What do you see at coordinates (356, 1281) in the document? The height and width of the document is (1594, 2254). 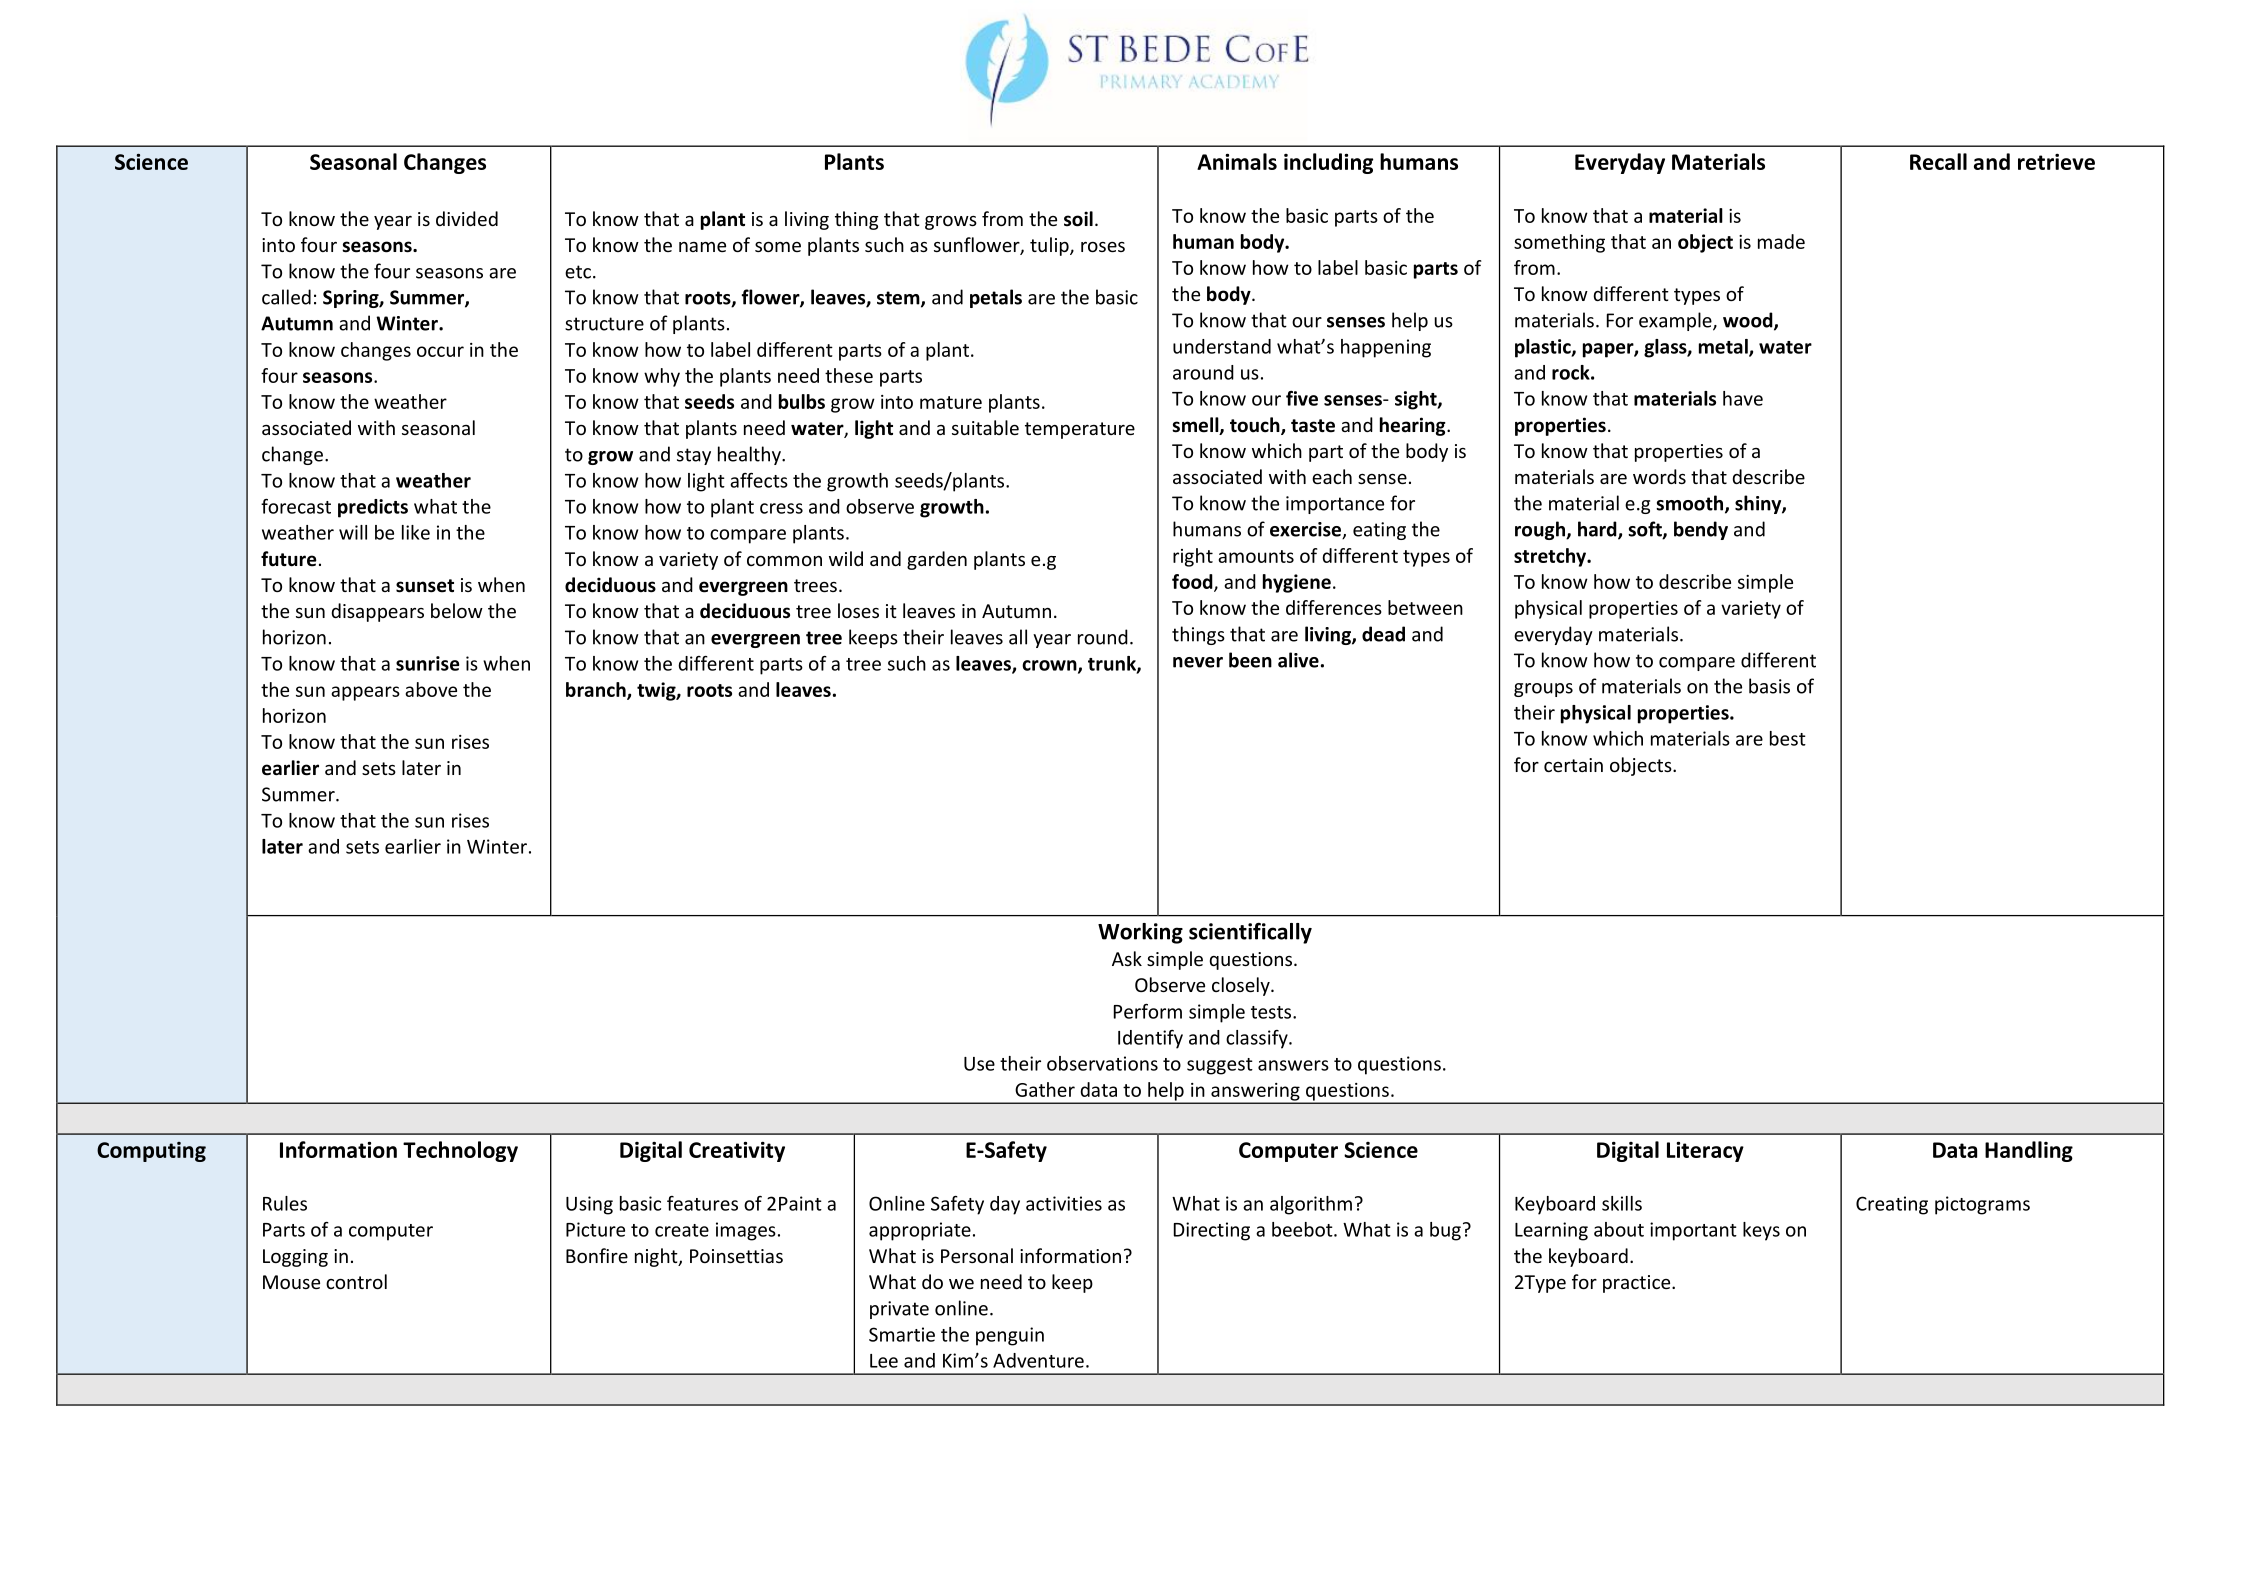 I see `control` at bounding box center [356, 1281].
